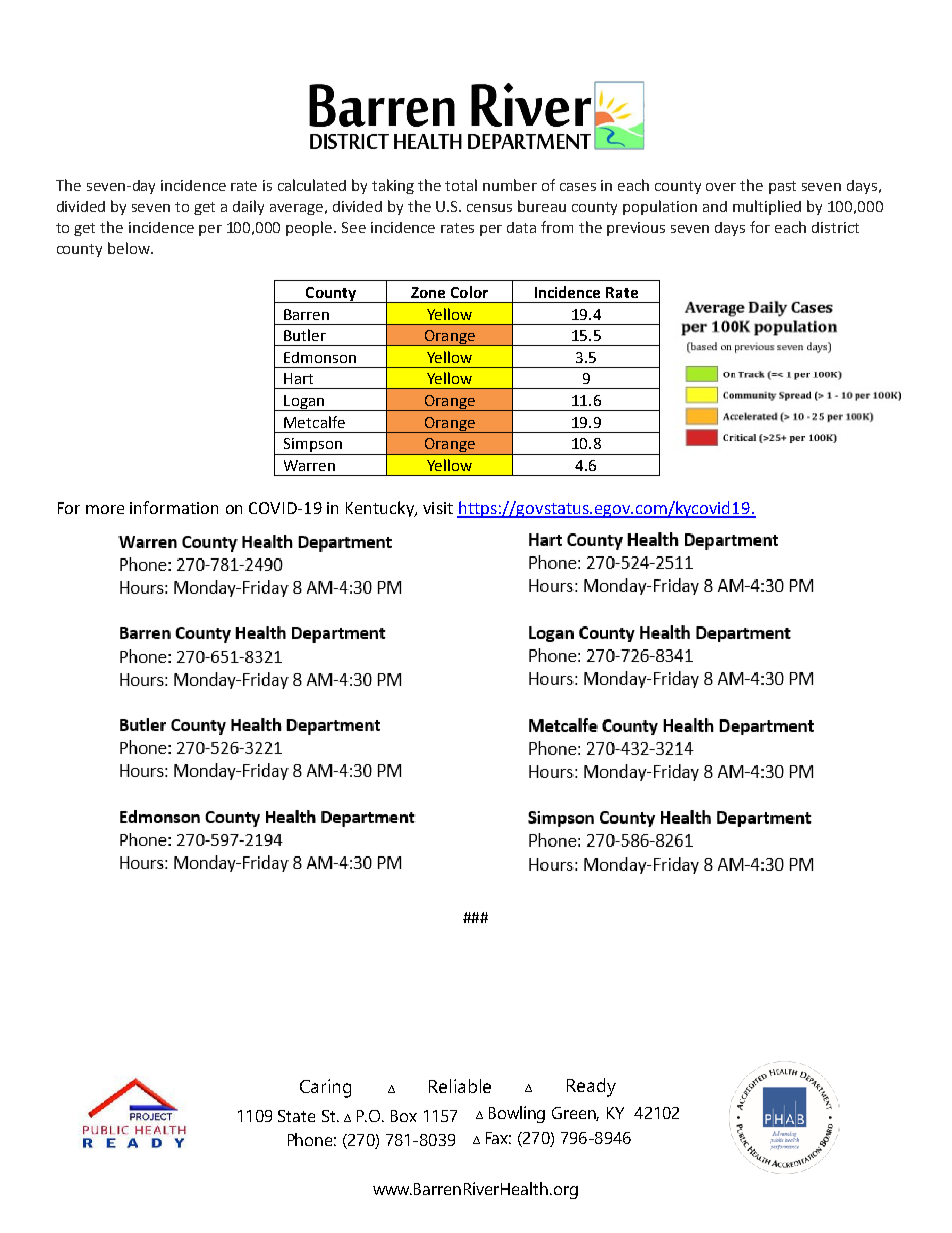  Describe the element at coordinates (591, 1087) in the page. I see `Ready` at that location.
